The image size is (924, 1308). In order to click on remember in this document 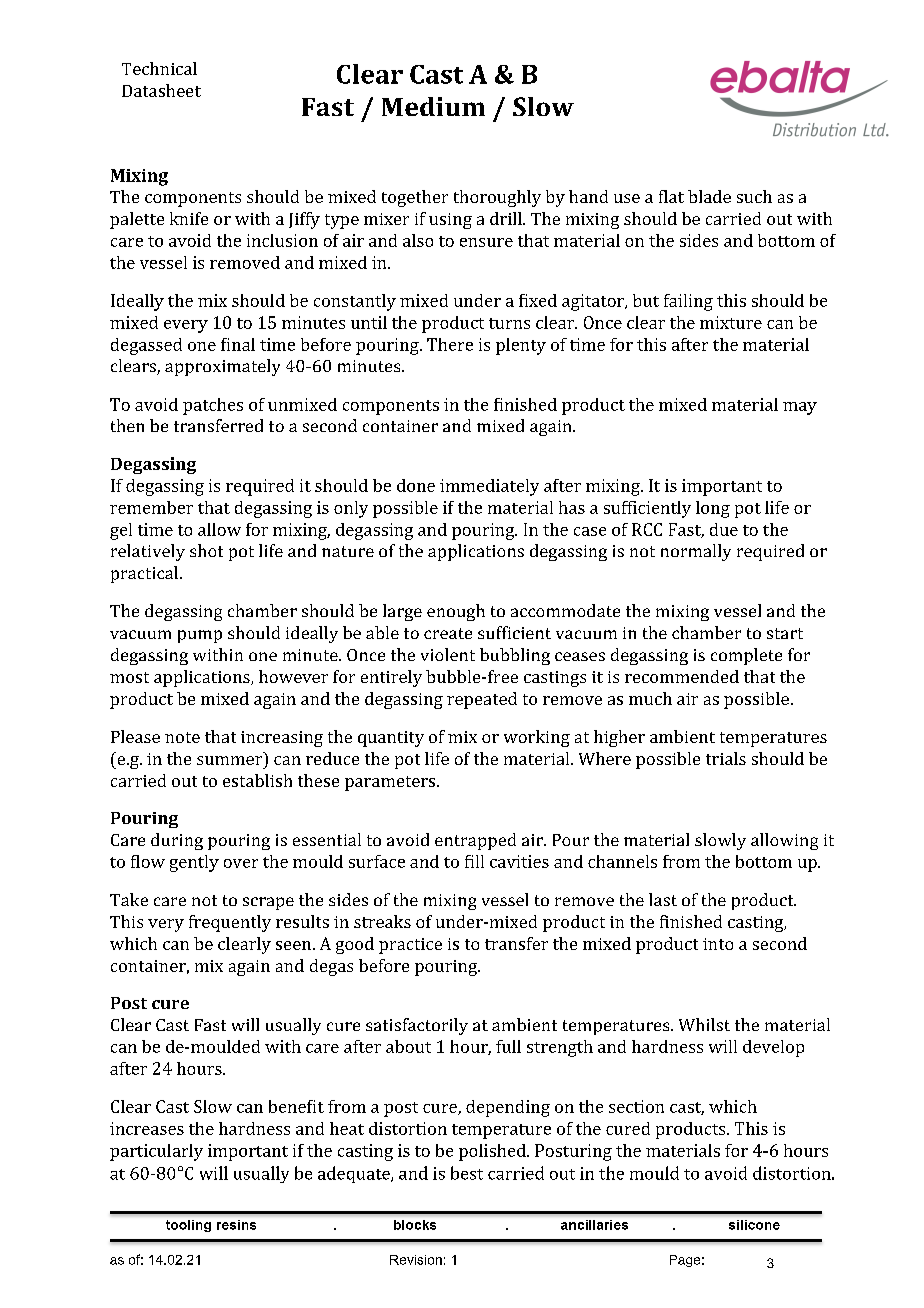, I will do `click(151, 507)`.
